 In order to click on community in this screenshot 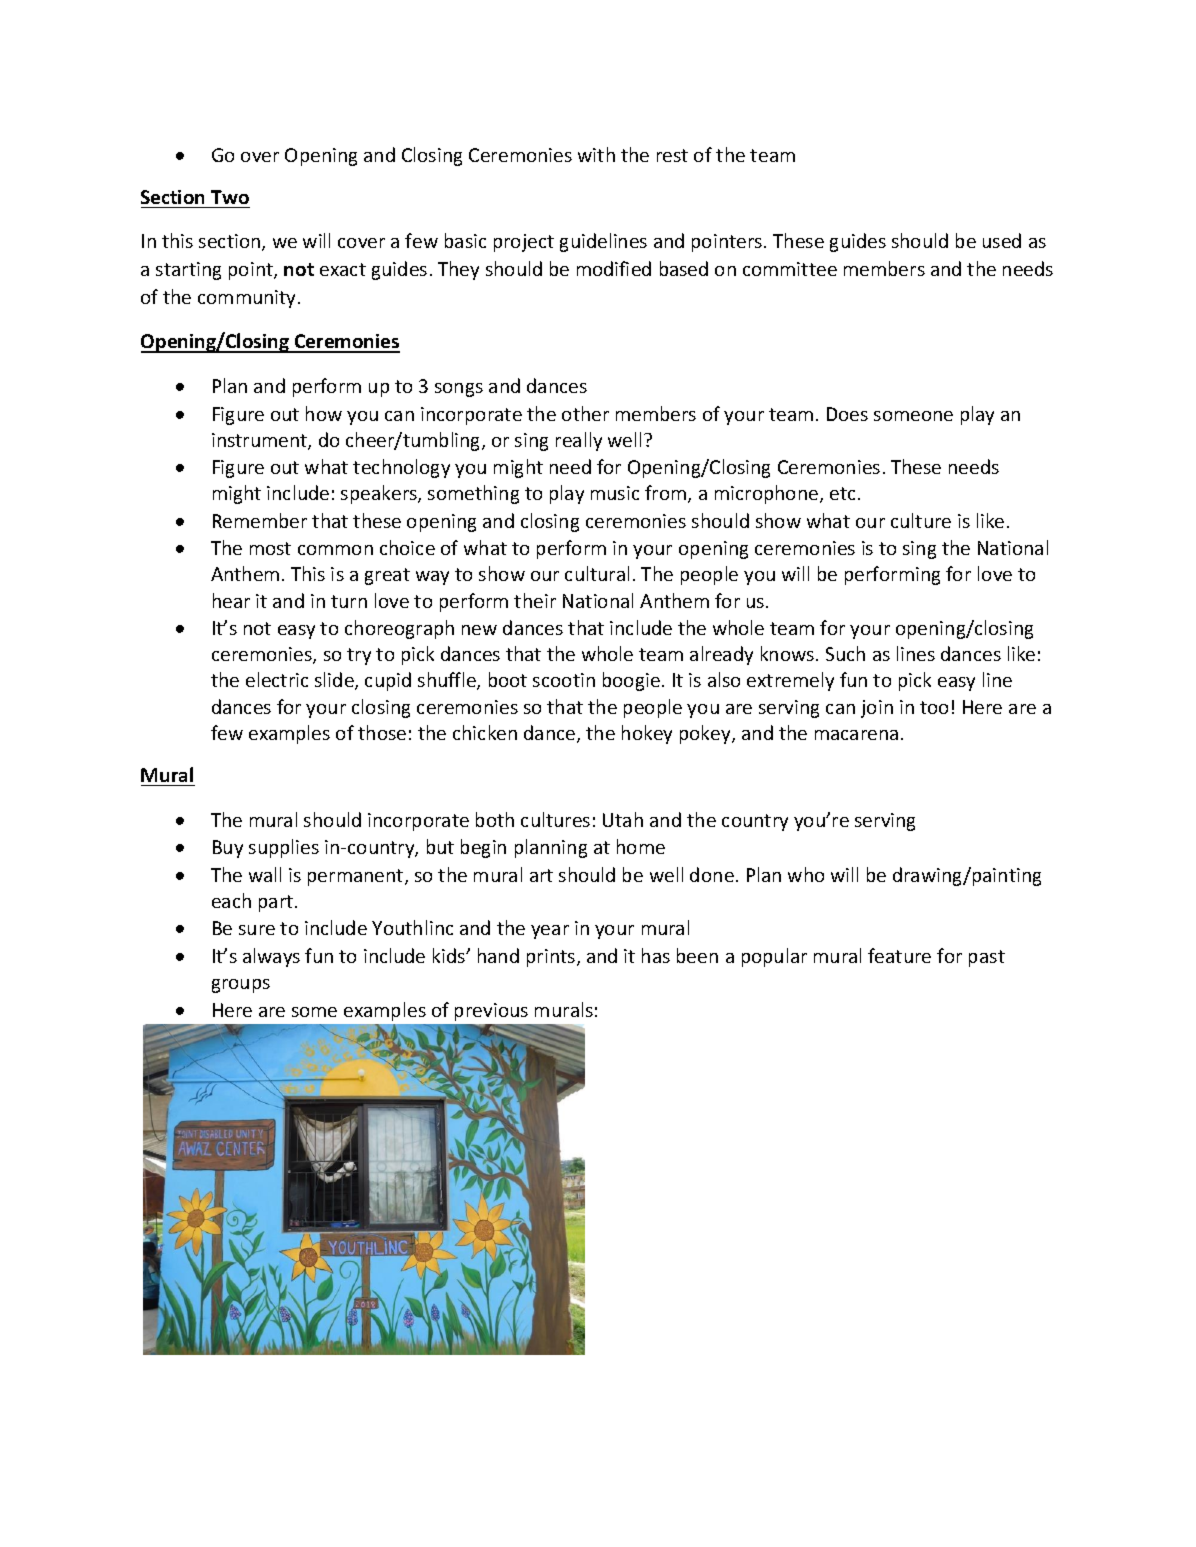, I will do `click(248, 299)`.
